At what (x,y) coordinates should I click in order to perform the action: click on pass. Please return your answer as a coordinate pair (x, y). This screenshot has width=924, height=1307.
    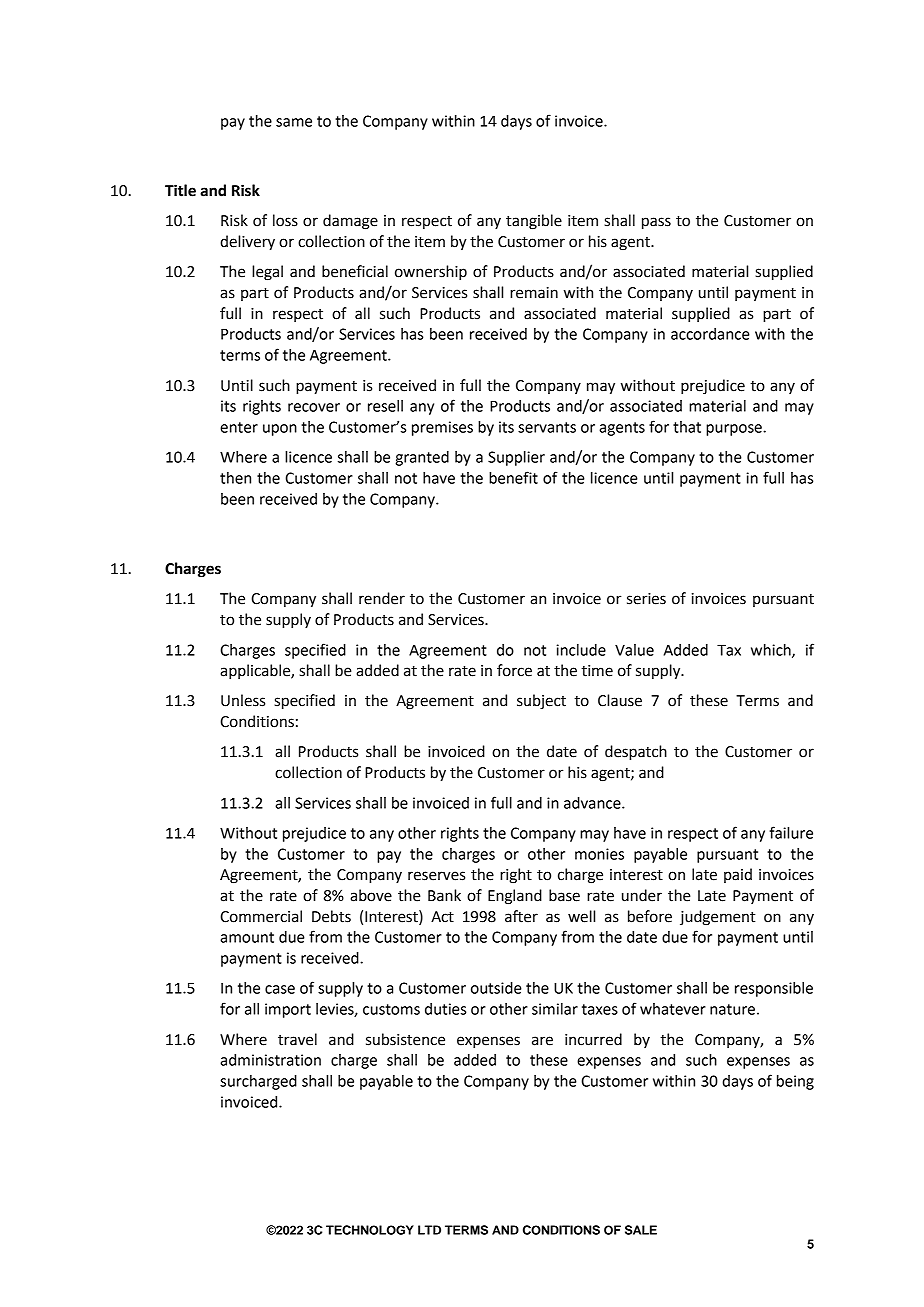
    Looking at the image, I should click on (656, 223).
